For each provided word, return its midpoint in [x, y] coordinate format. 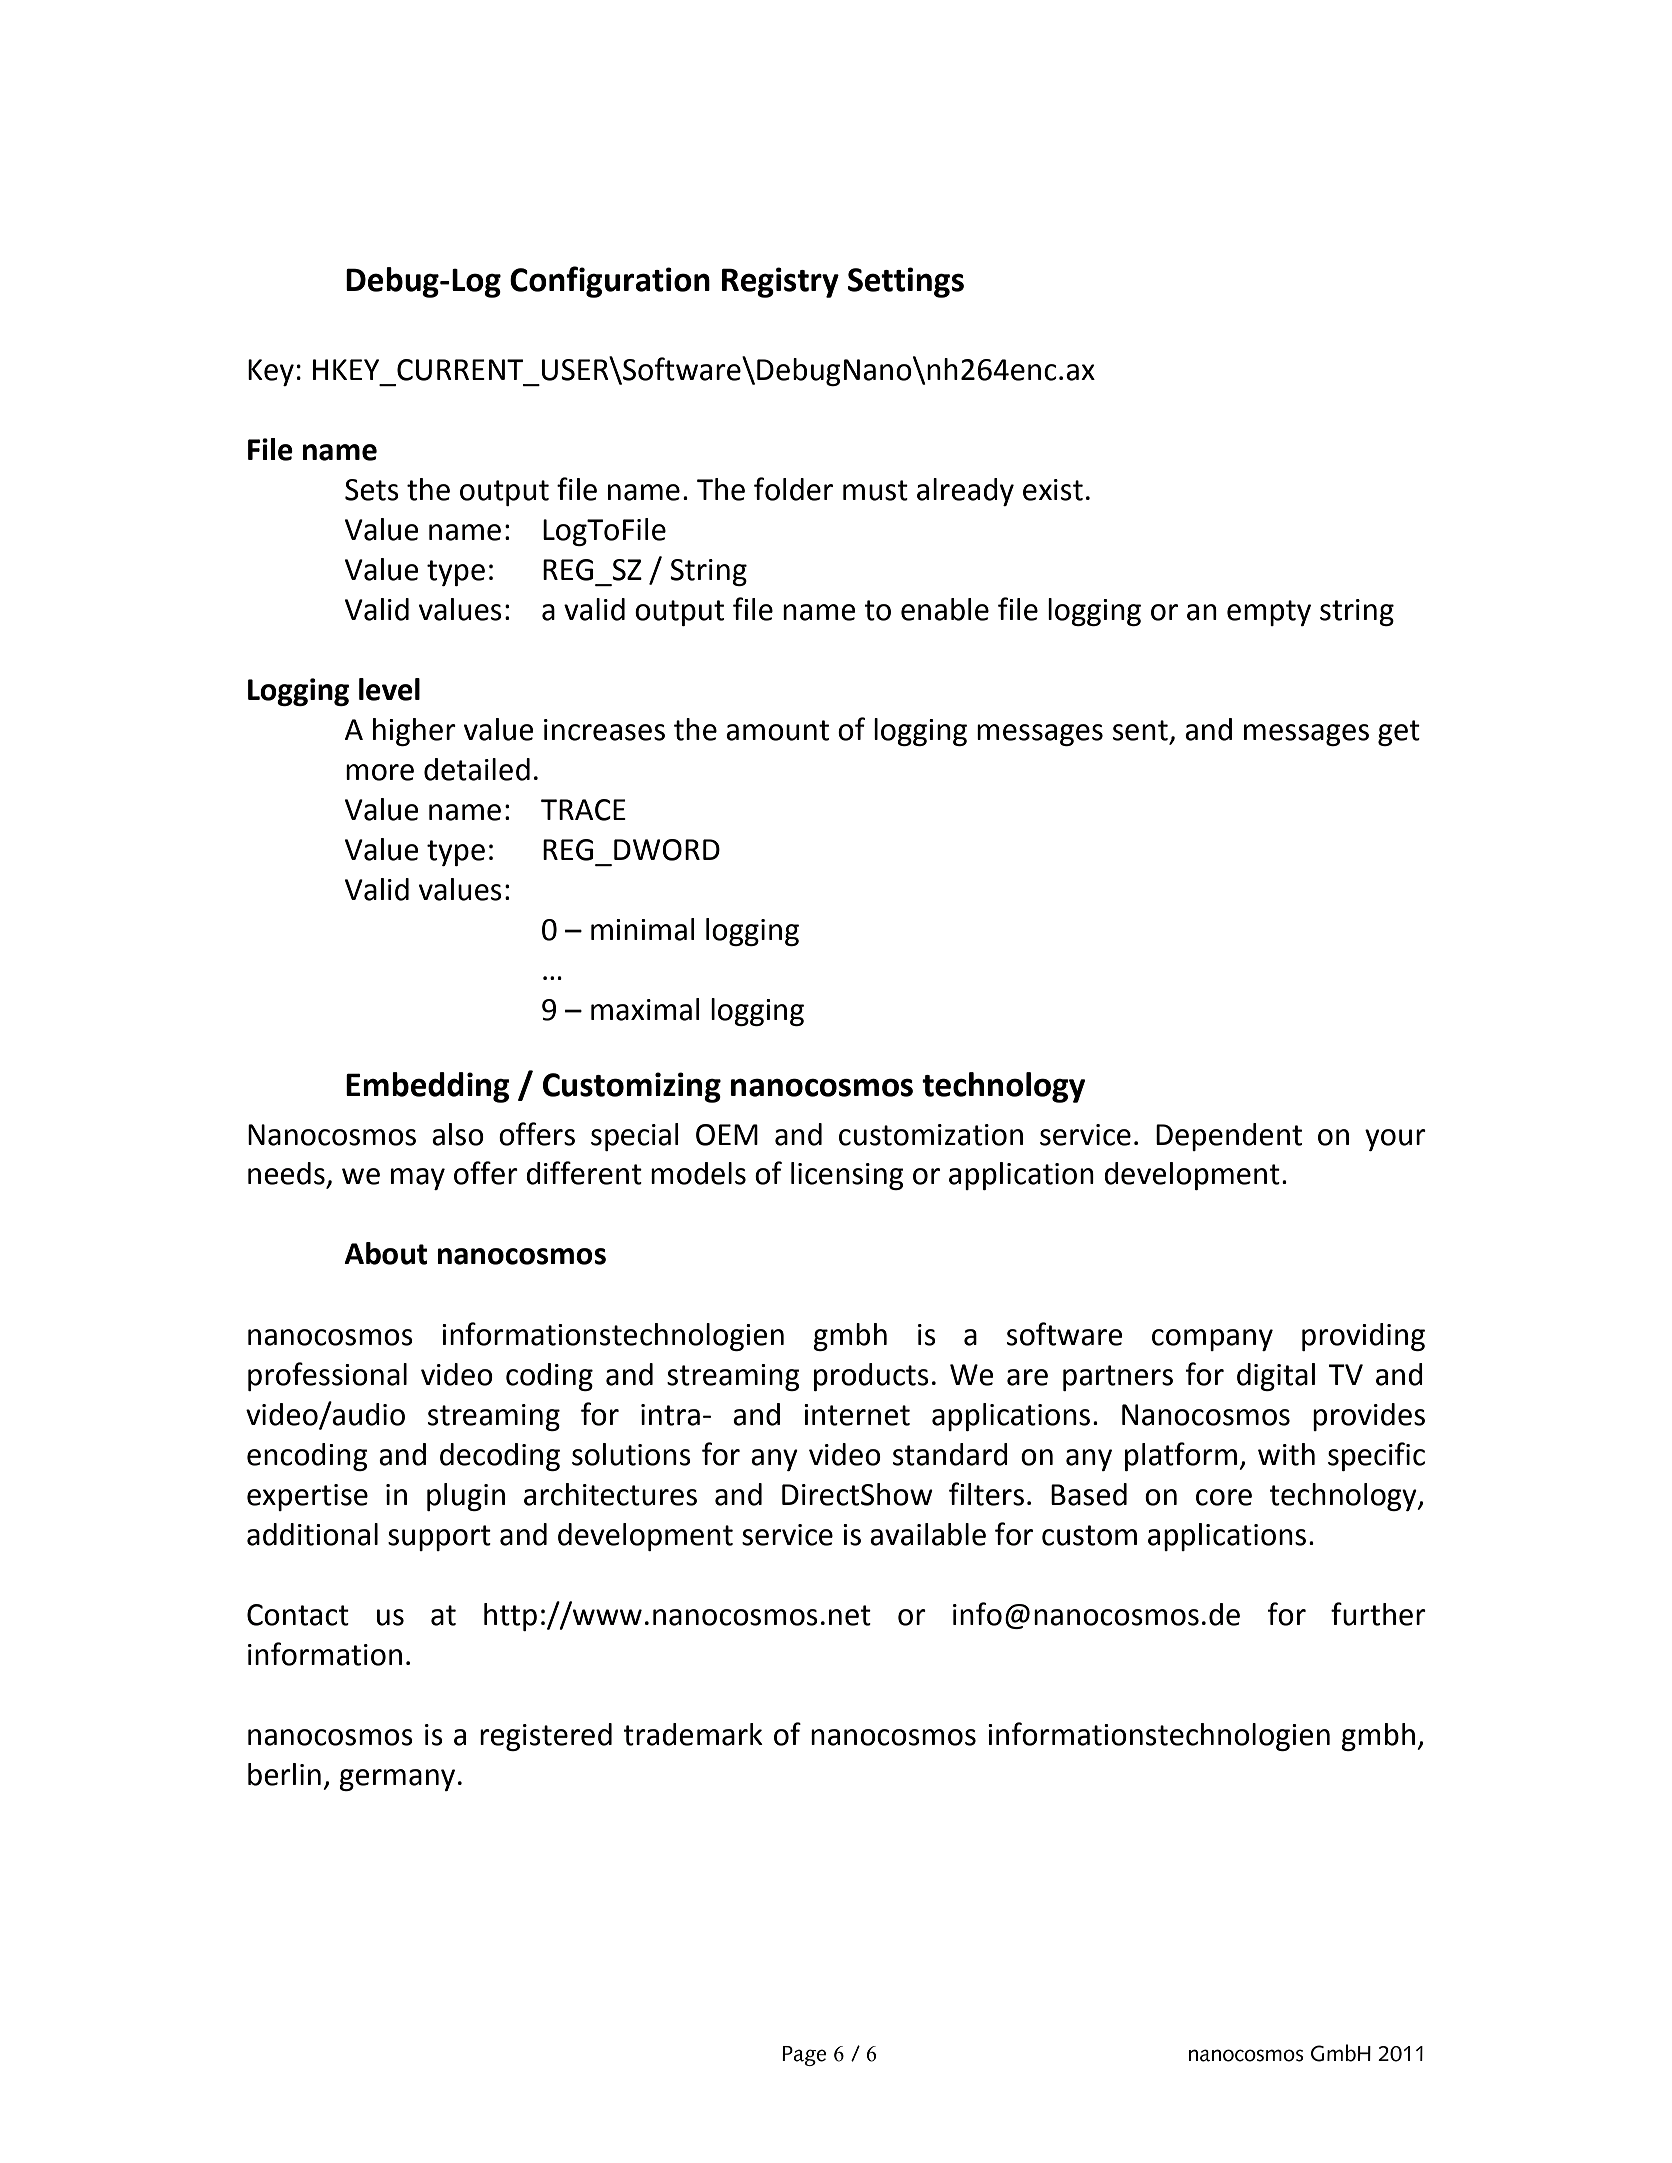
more [380, 772]
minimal [643, 929]
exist [1053, 490]
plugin [466, 1497]
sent [1140, 730]
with [1286, 1454]
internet [857, 1415]
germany [397, 1780]
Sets [372, 490]
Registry [780, 282]
